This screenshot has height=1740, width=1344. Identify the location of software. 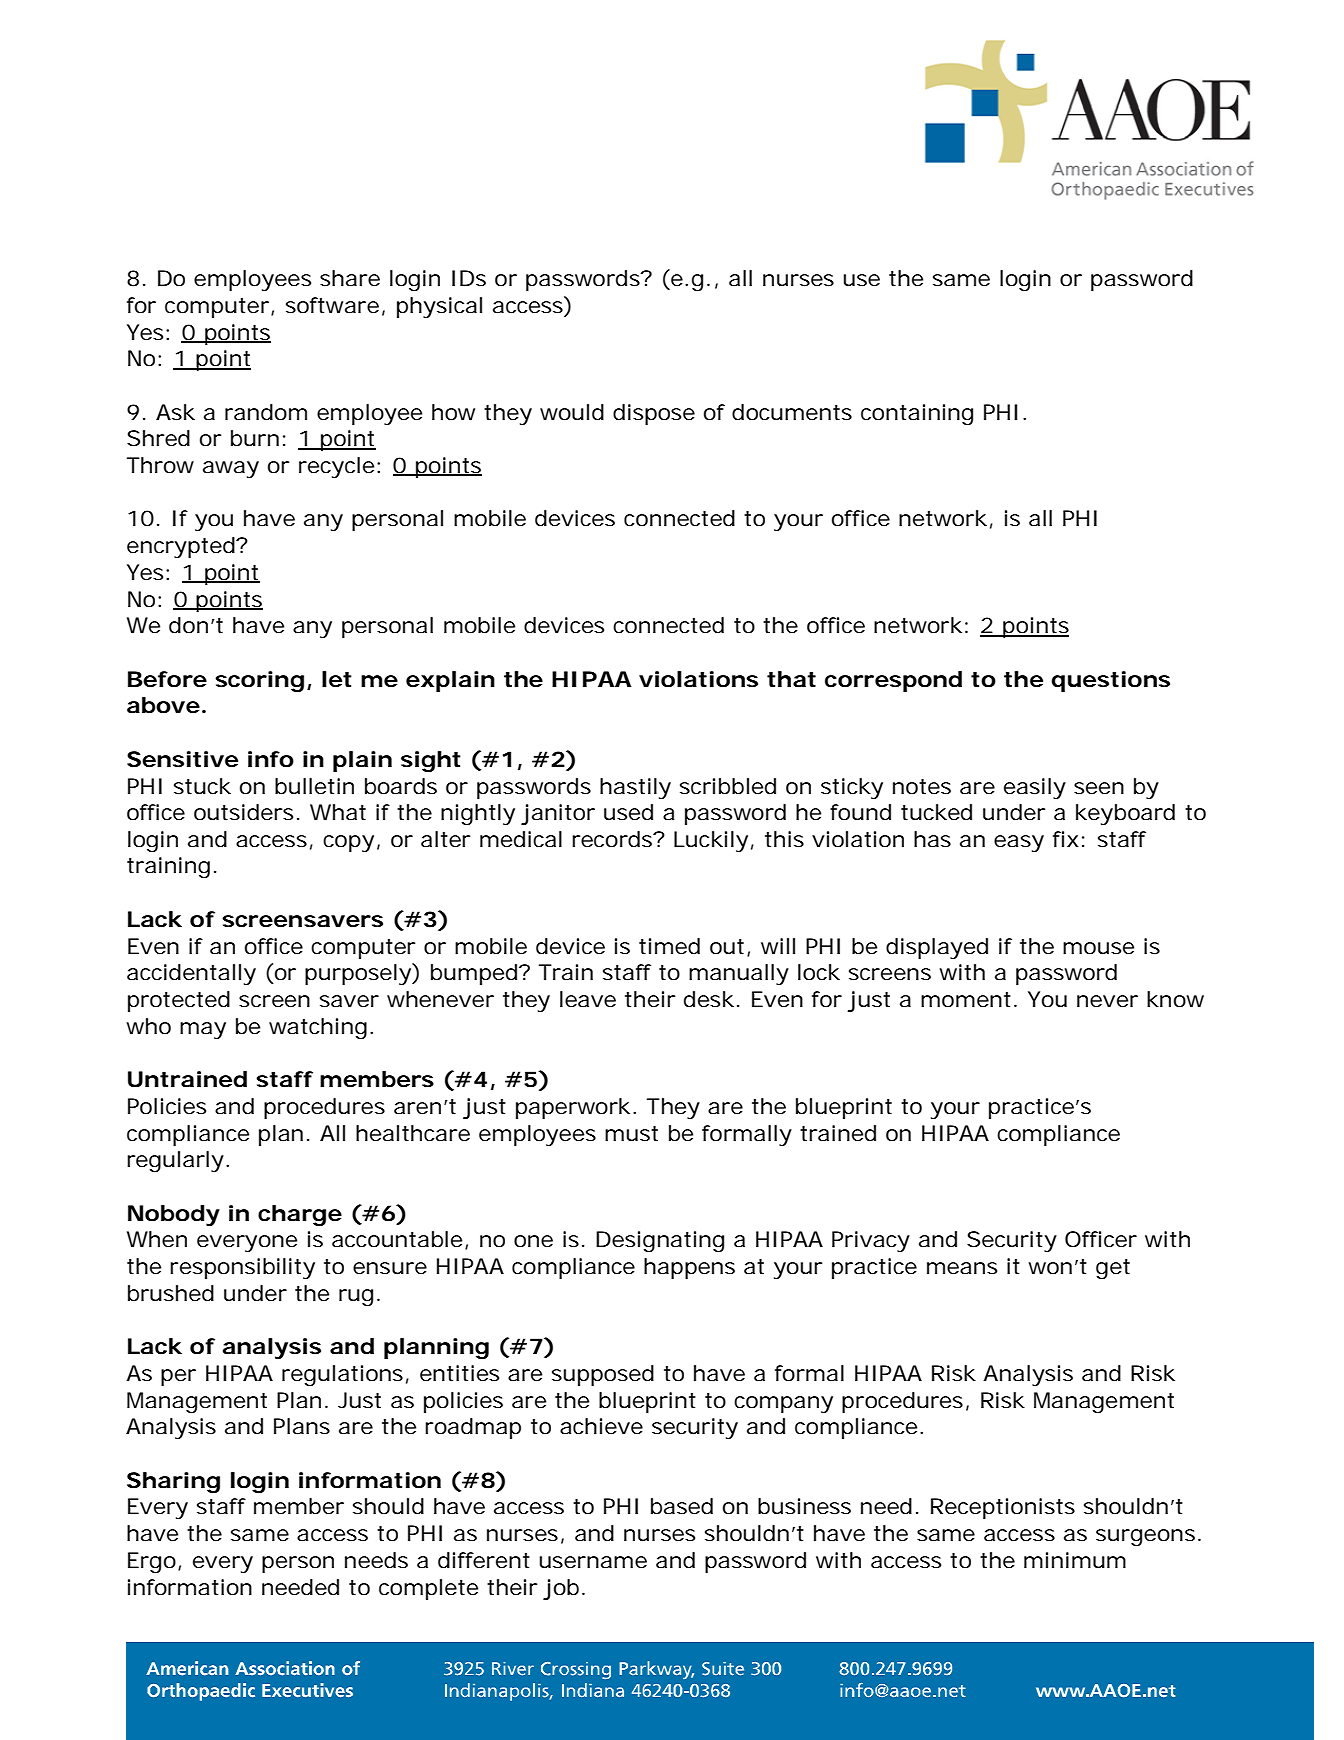
(332, 305).
